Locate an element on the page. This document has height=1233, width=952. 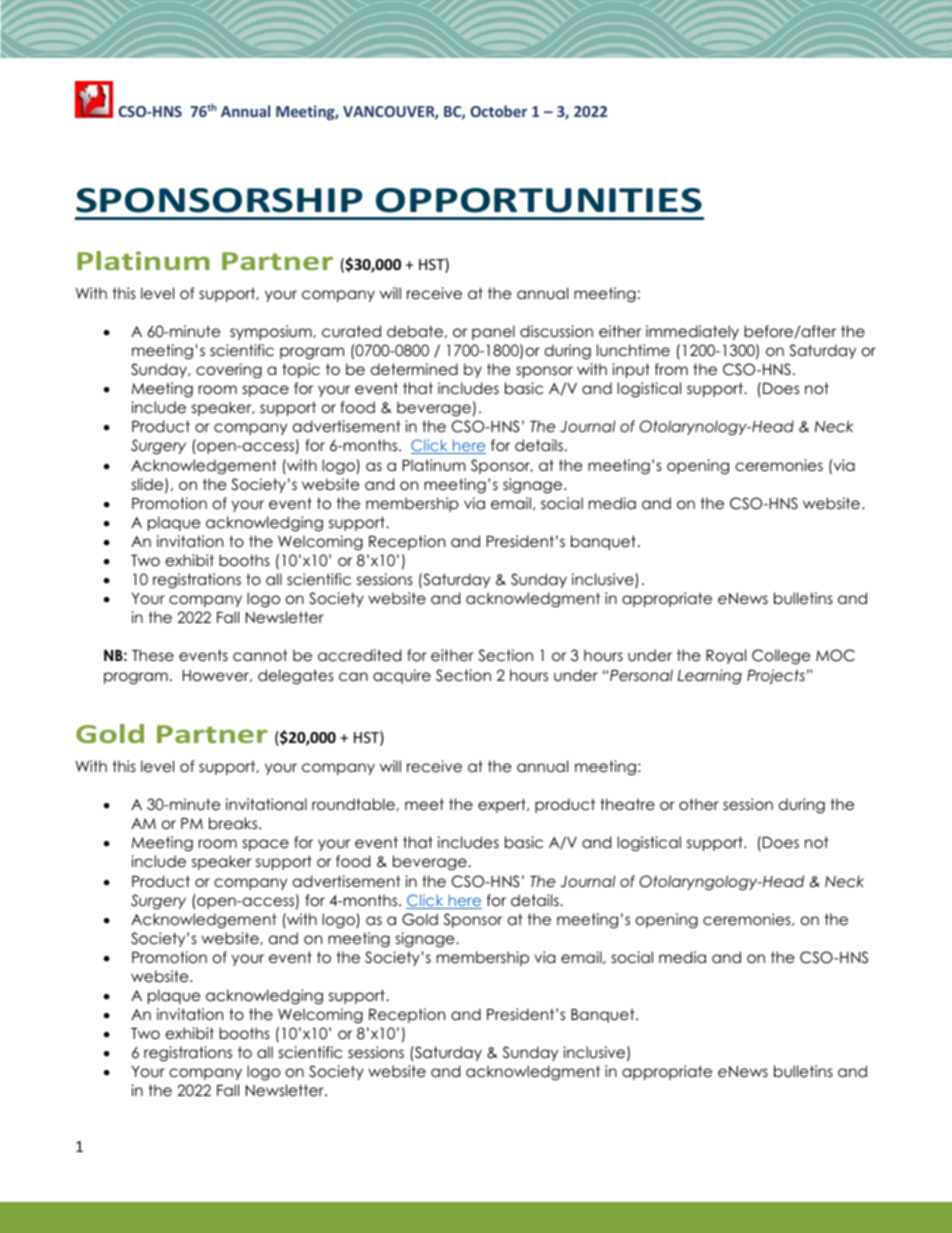
October is located at coordinates (498, 111).
